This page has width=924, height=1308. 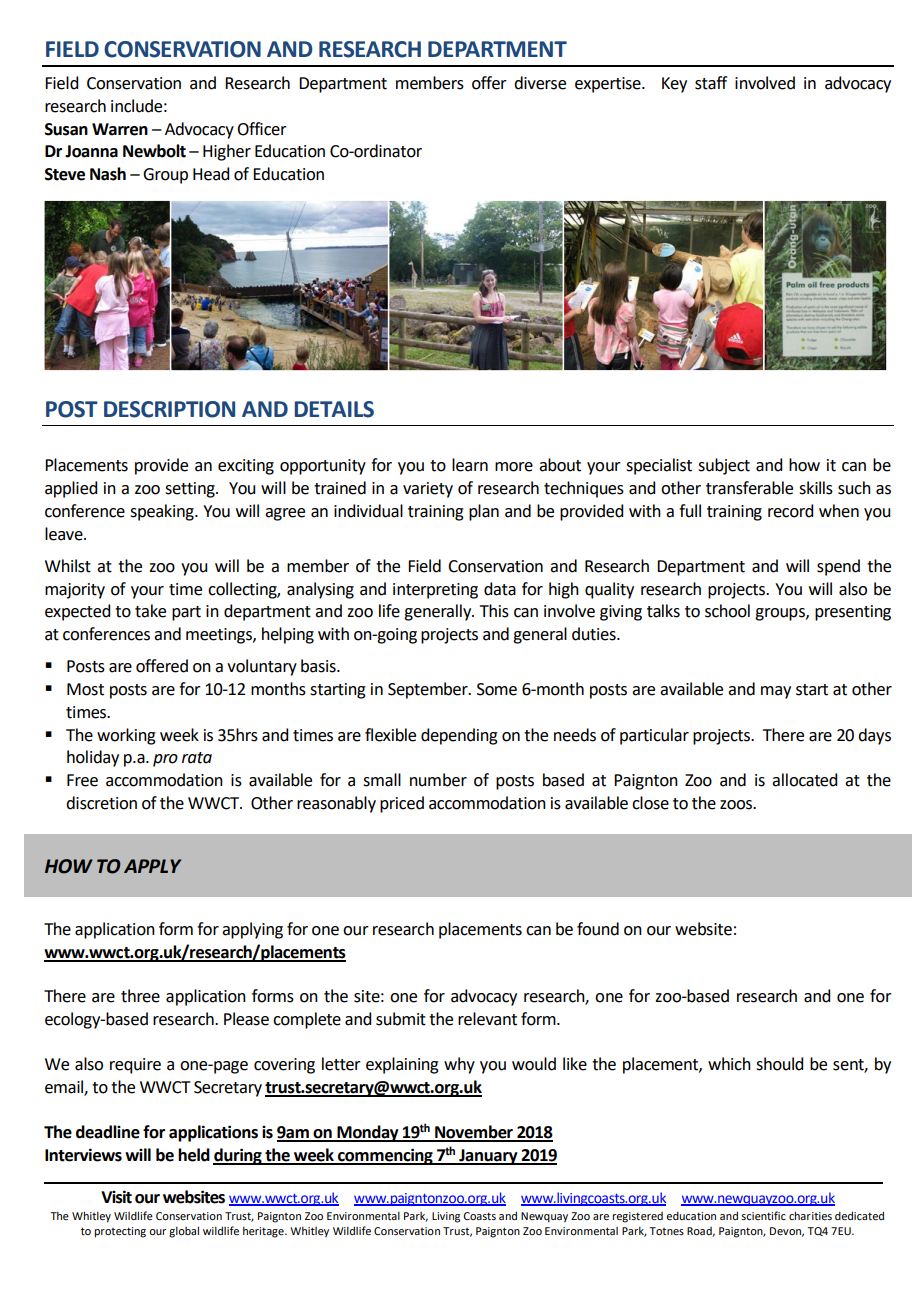 I want to click on Some, so click(x=497, y=689).
